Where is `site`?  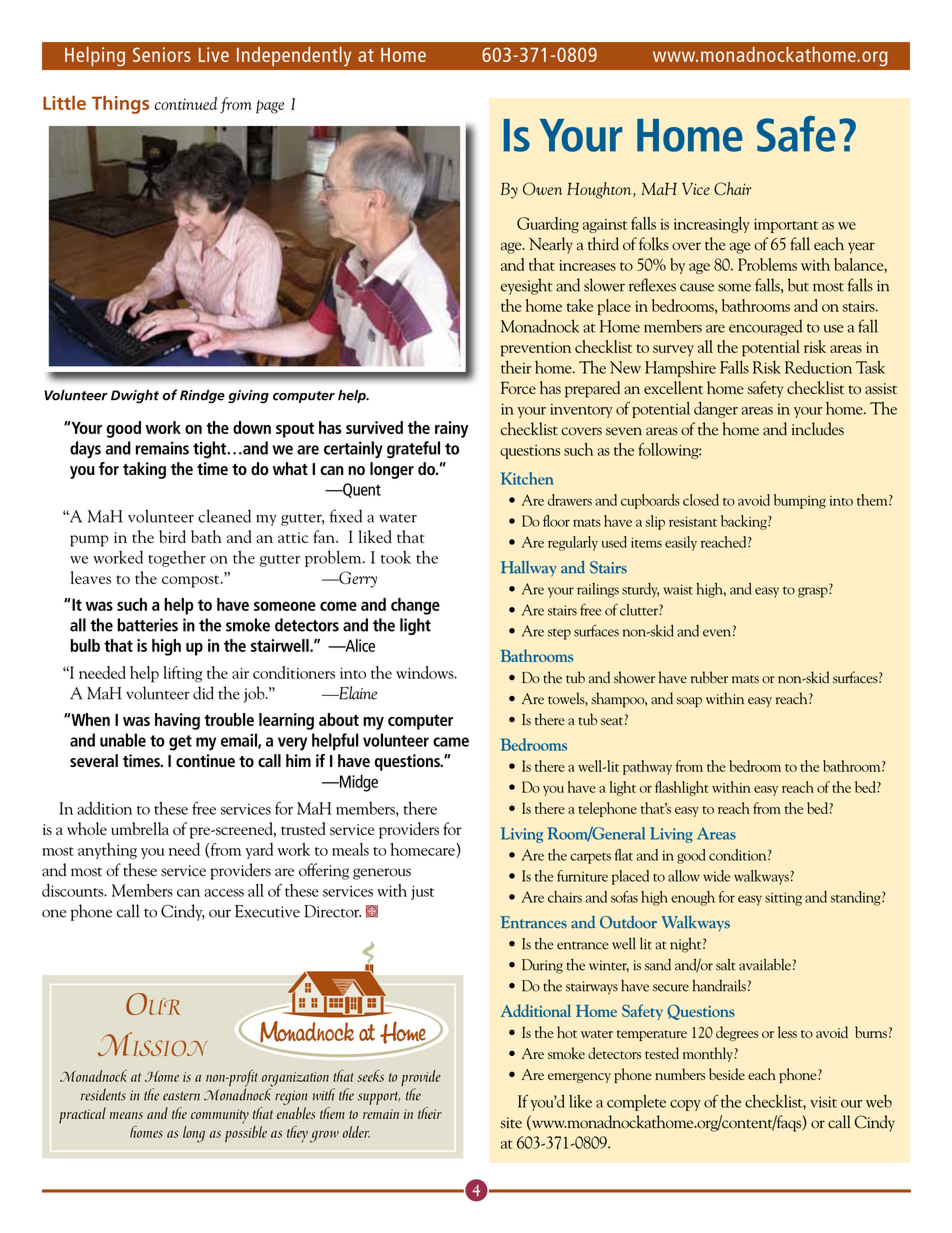
site is located at coordinates (511, 1123).
